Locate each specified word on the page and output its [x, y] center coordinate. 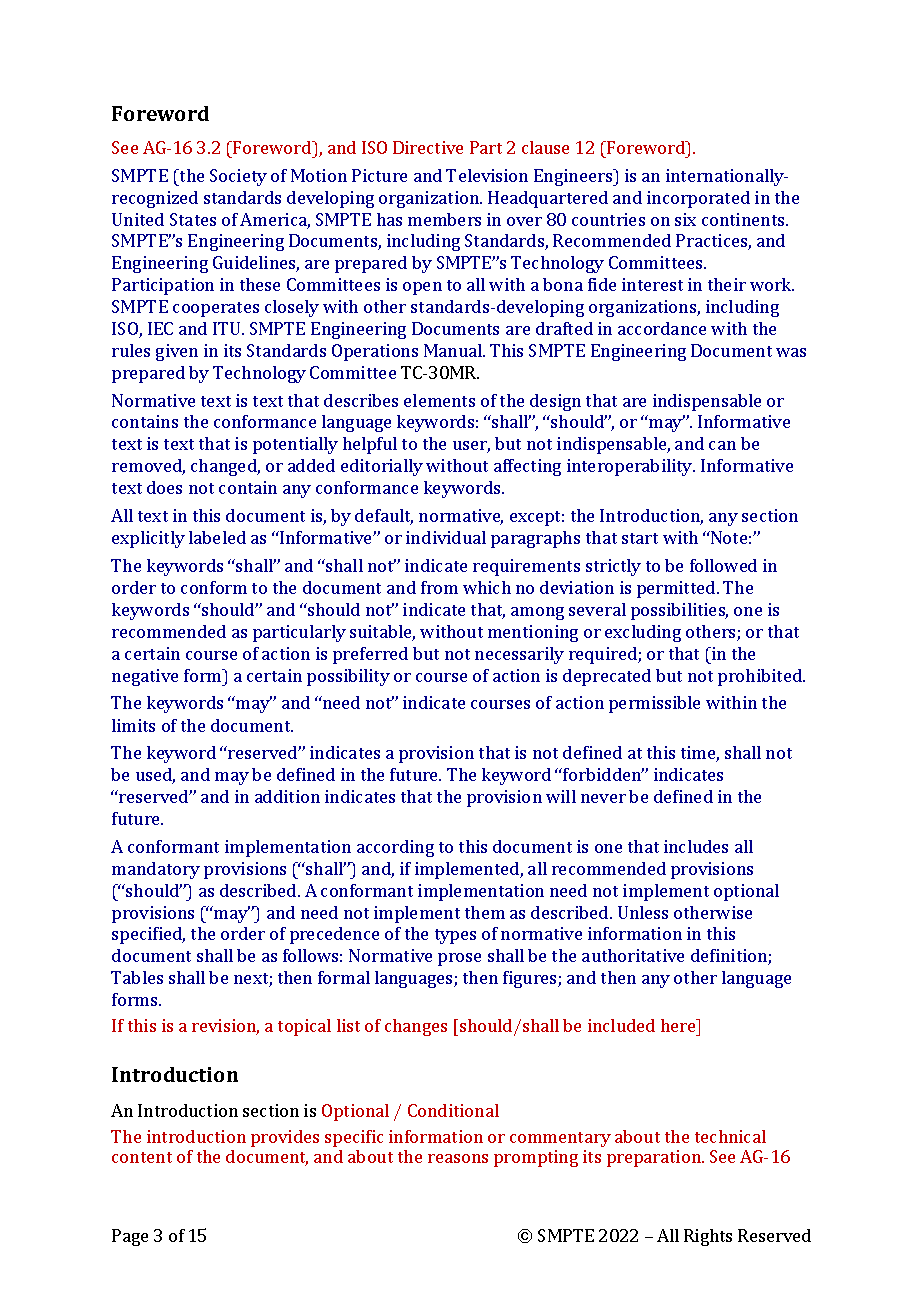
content [142, 1157]
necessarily [519, 655]
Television [487, 175]
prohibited [761, 677]
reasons [458, 1158]
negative [145, 677]
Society [238, 177]
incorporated [698, 199]
